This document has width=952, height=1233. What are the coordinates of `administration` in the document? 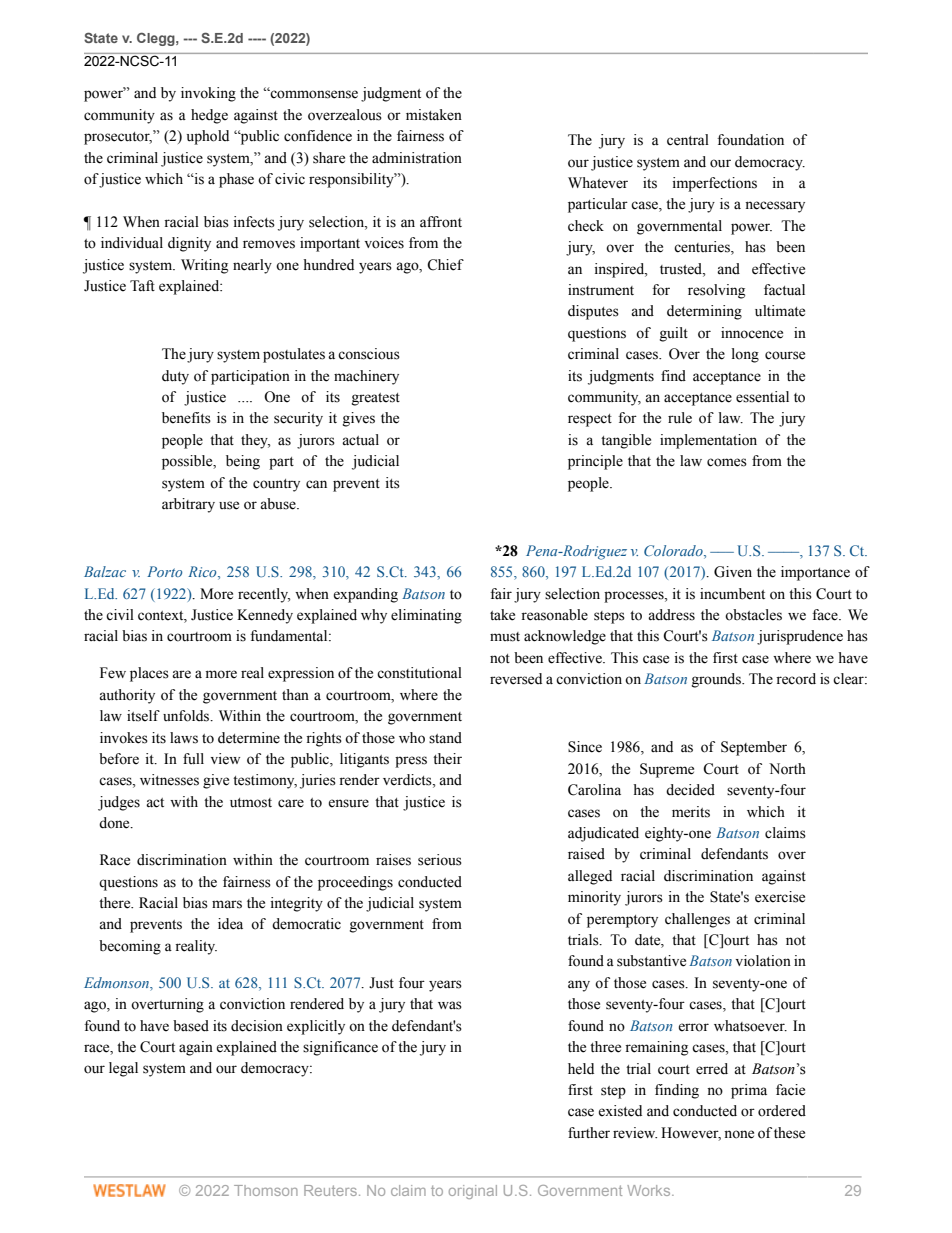 It's located at (417, 158).
